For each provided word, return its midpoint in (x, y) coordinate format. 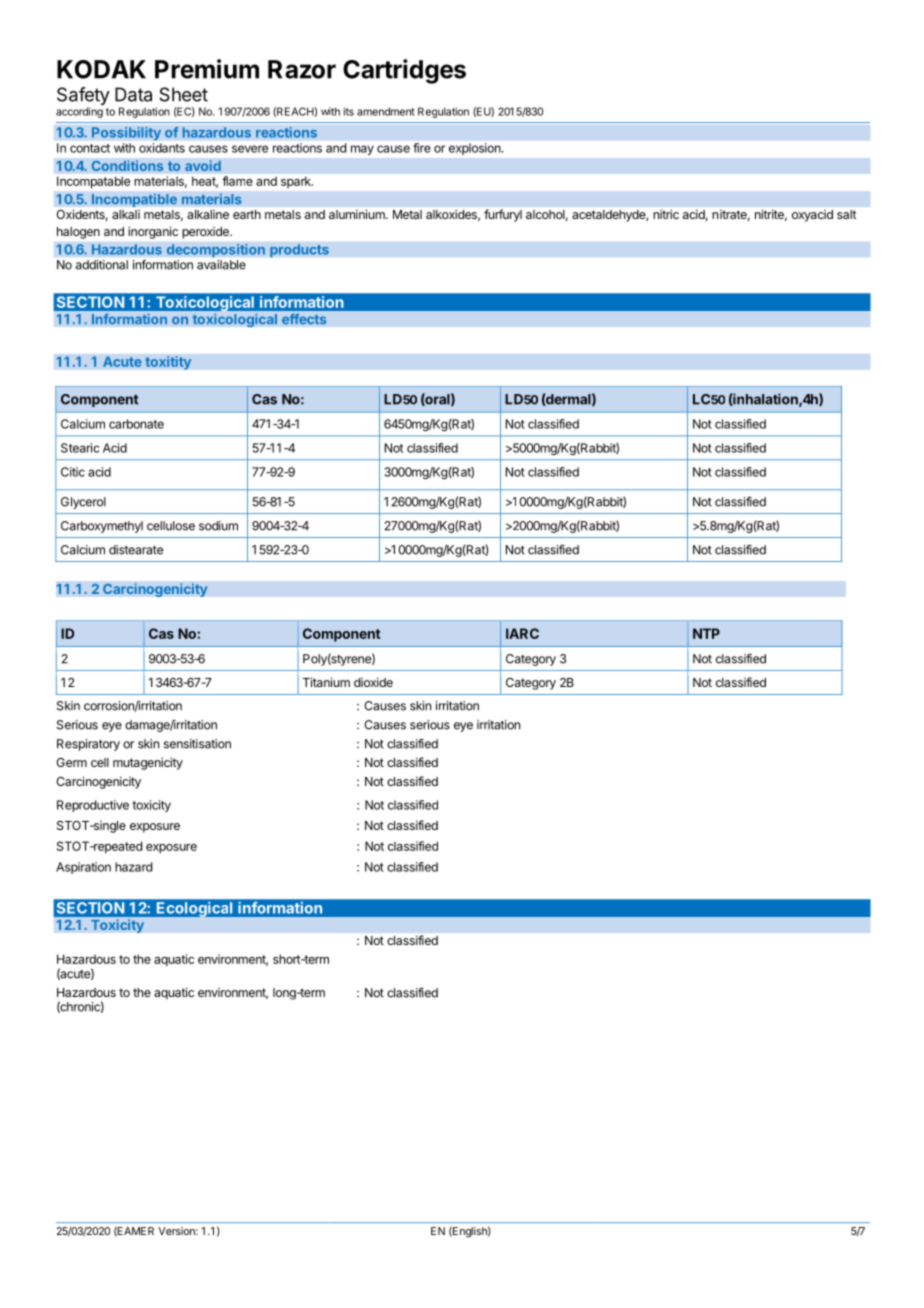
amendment (386, 111)
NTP (706, 633)
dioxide (373, 682)
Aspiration (83, 868)
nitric (666, 214)
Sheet (183, 94)
